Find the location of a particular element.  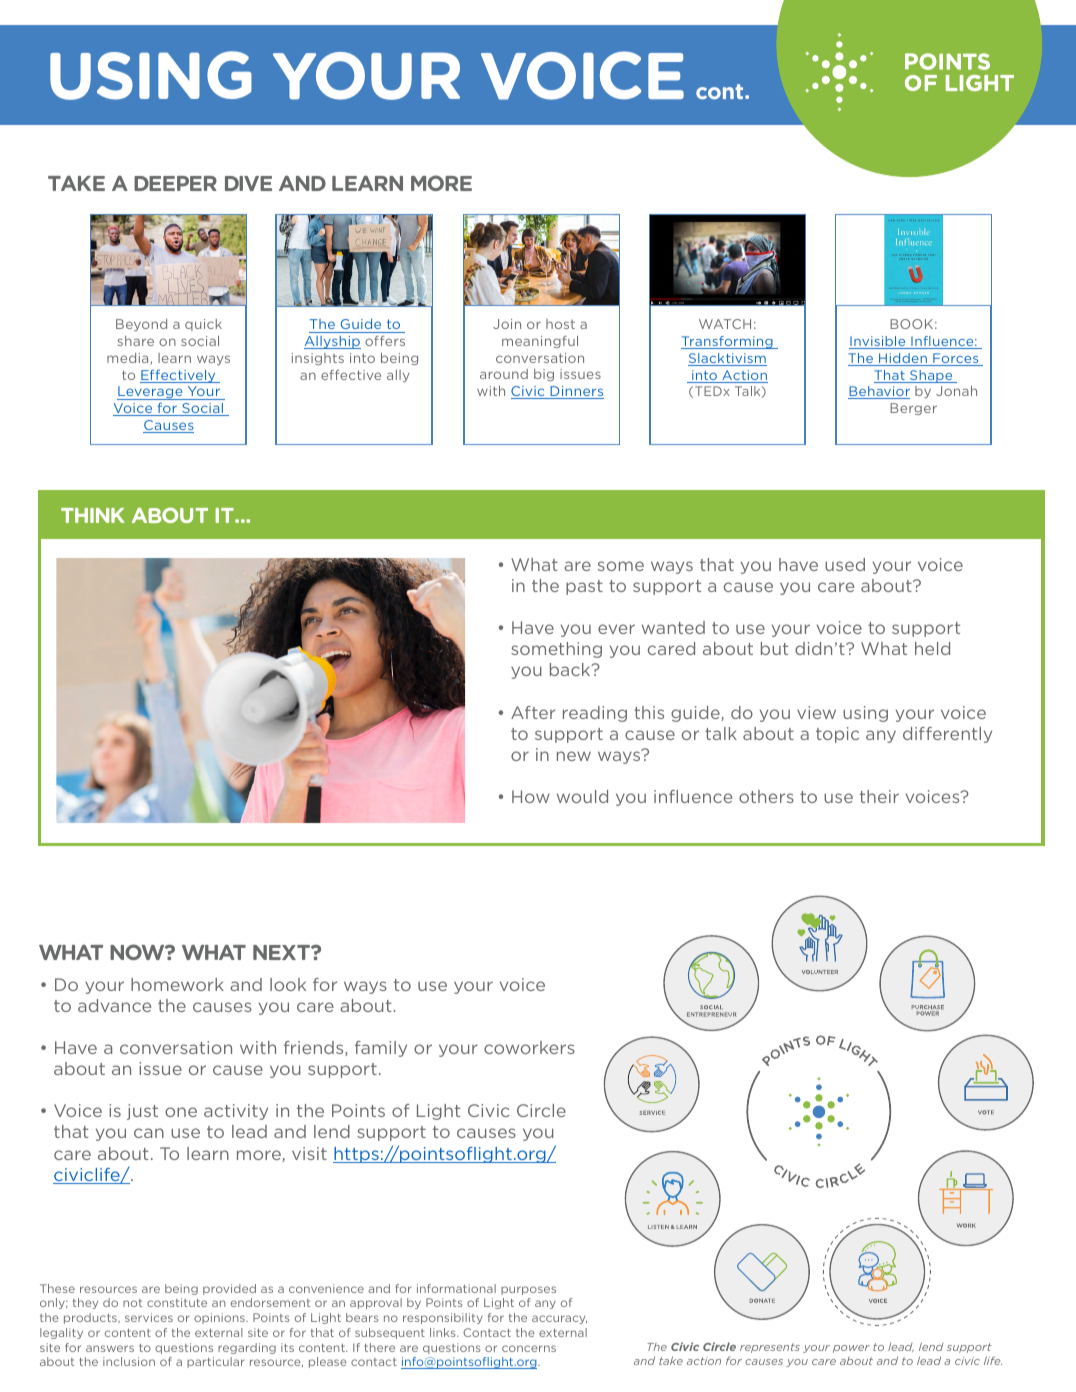

services is located at coordinates (149, 1317).
